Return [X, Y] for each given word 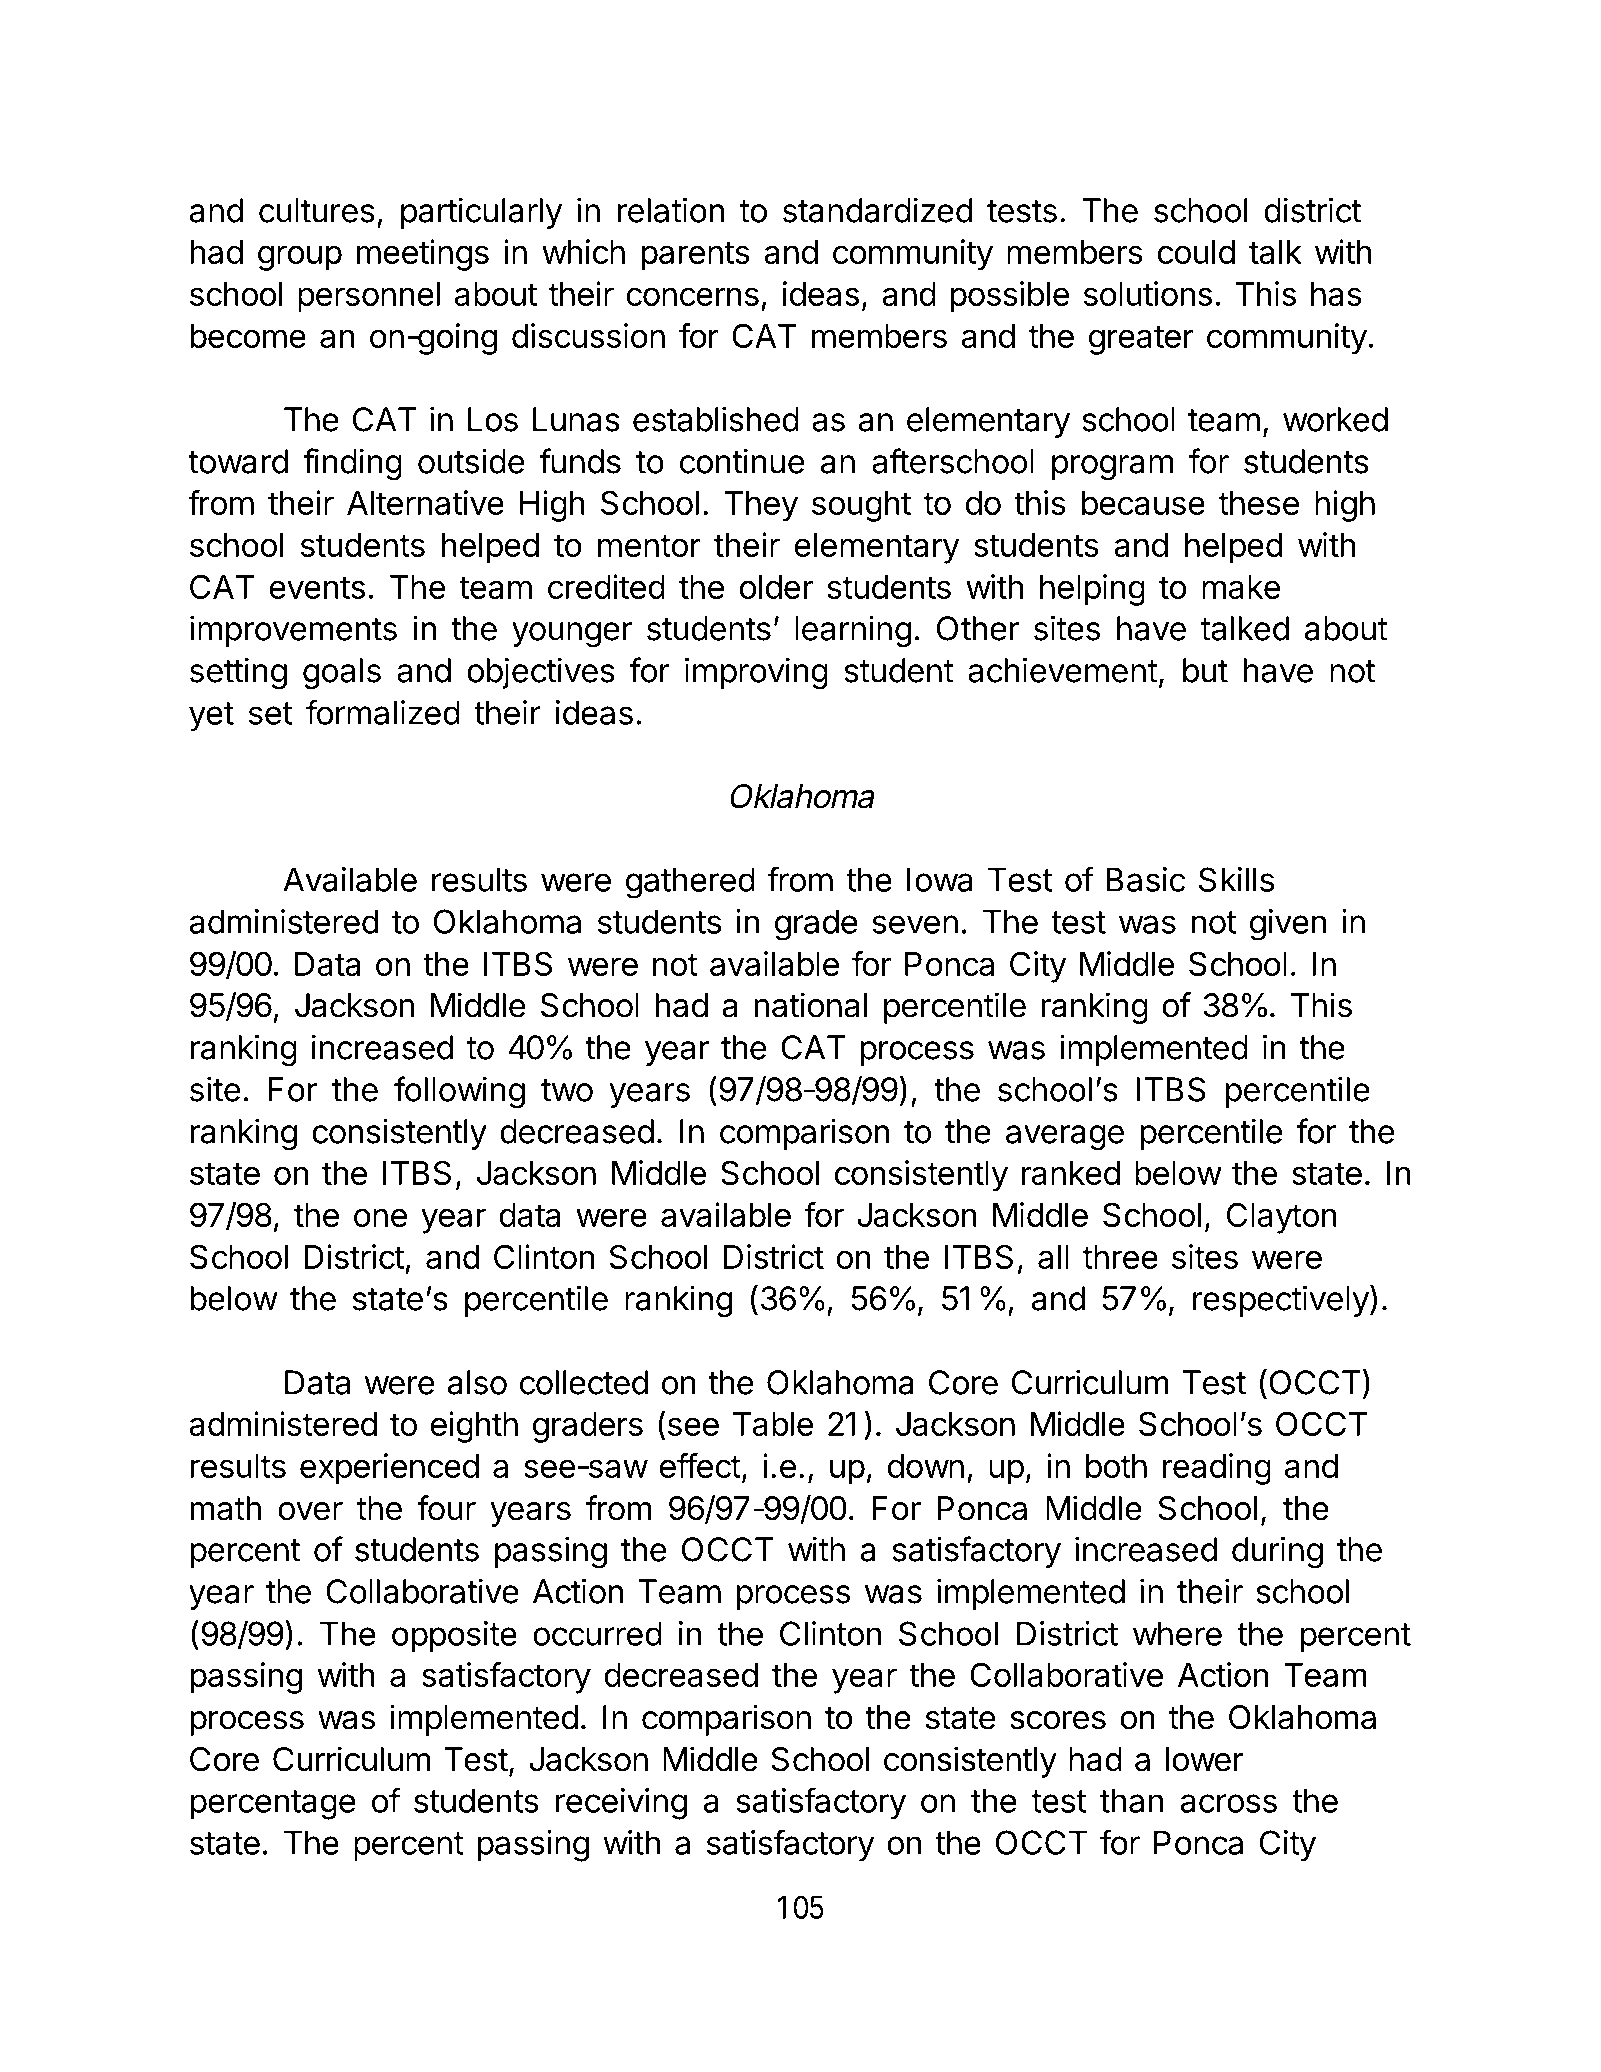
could [1196, 252]
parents [695, 256]
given [1288, 925]
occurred [597, 1633]
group [300, 258]
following [459, 1092]
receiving [621, 1804]
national [810, 1005]
